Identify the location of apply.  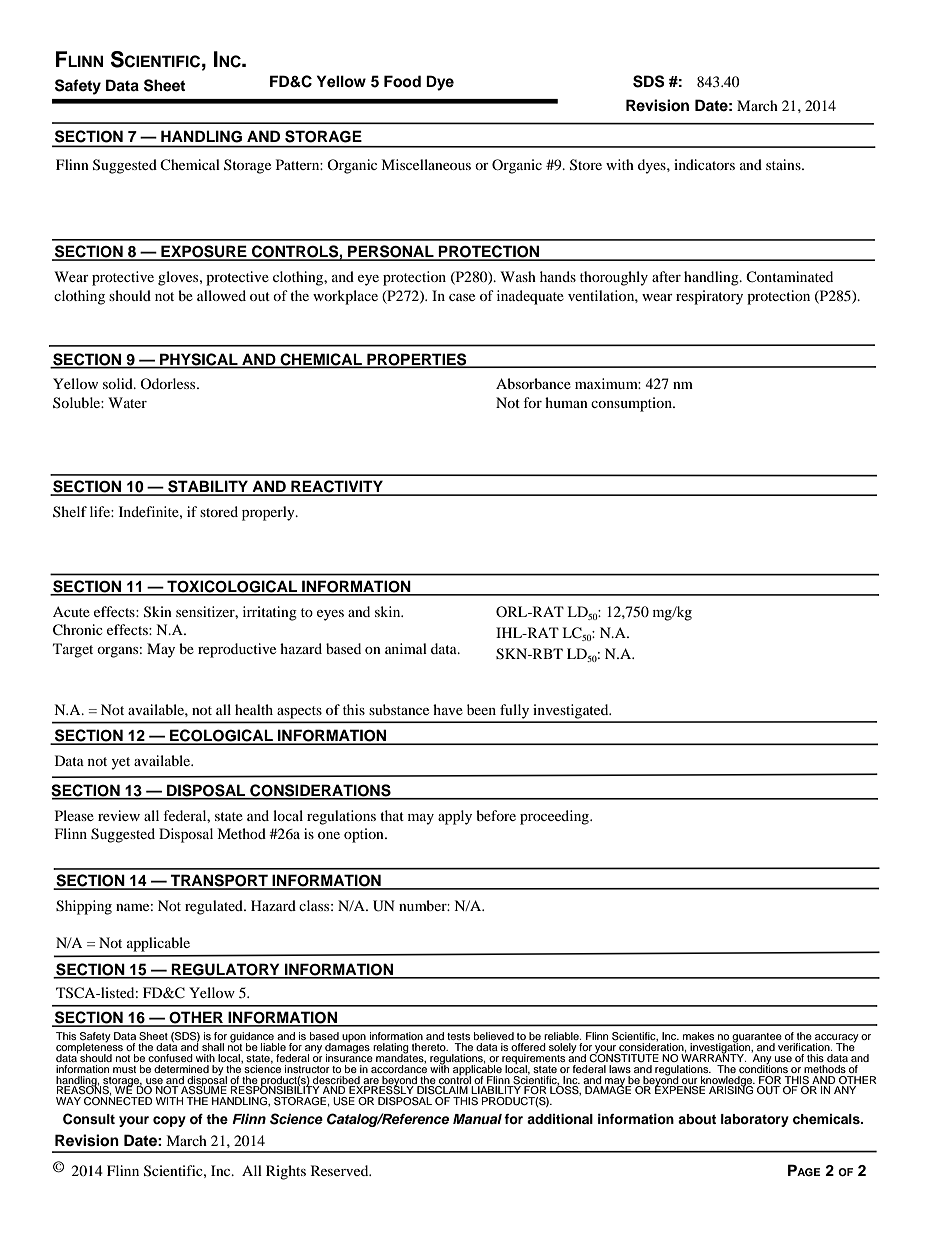
(455, 817).
